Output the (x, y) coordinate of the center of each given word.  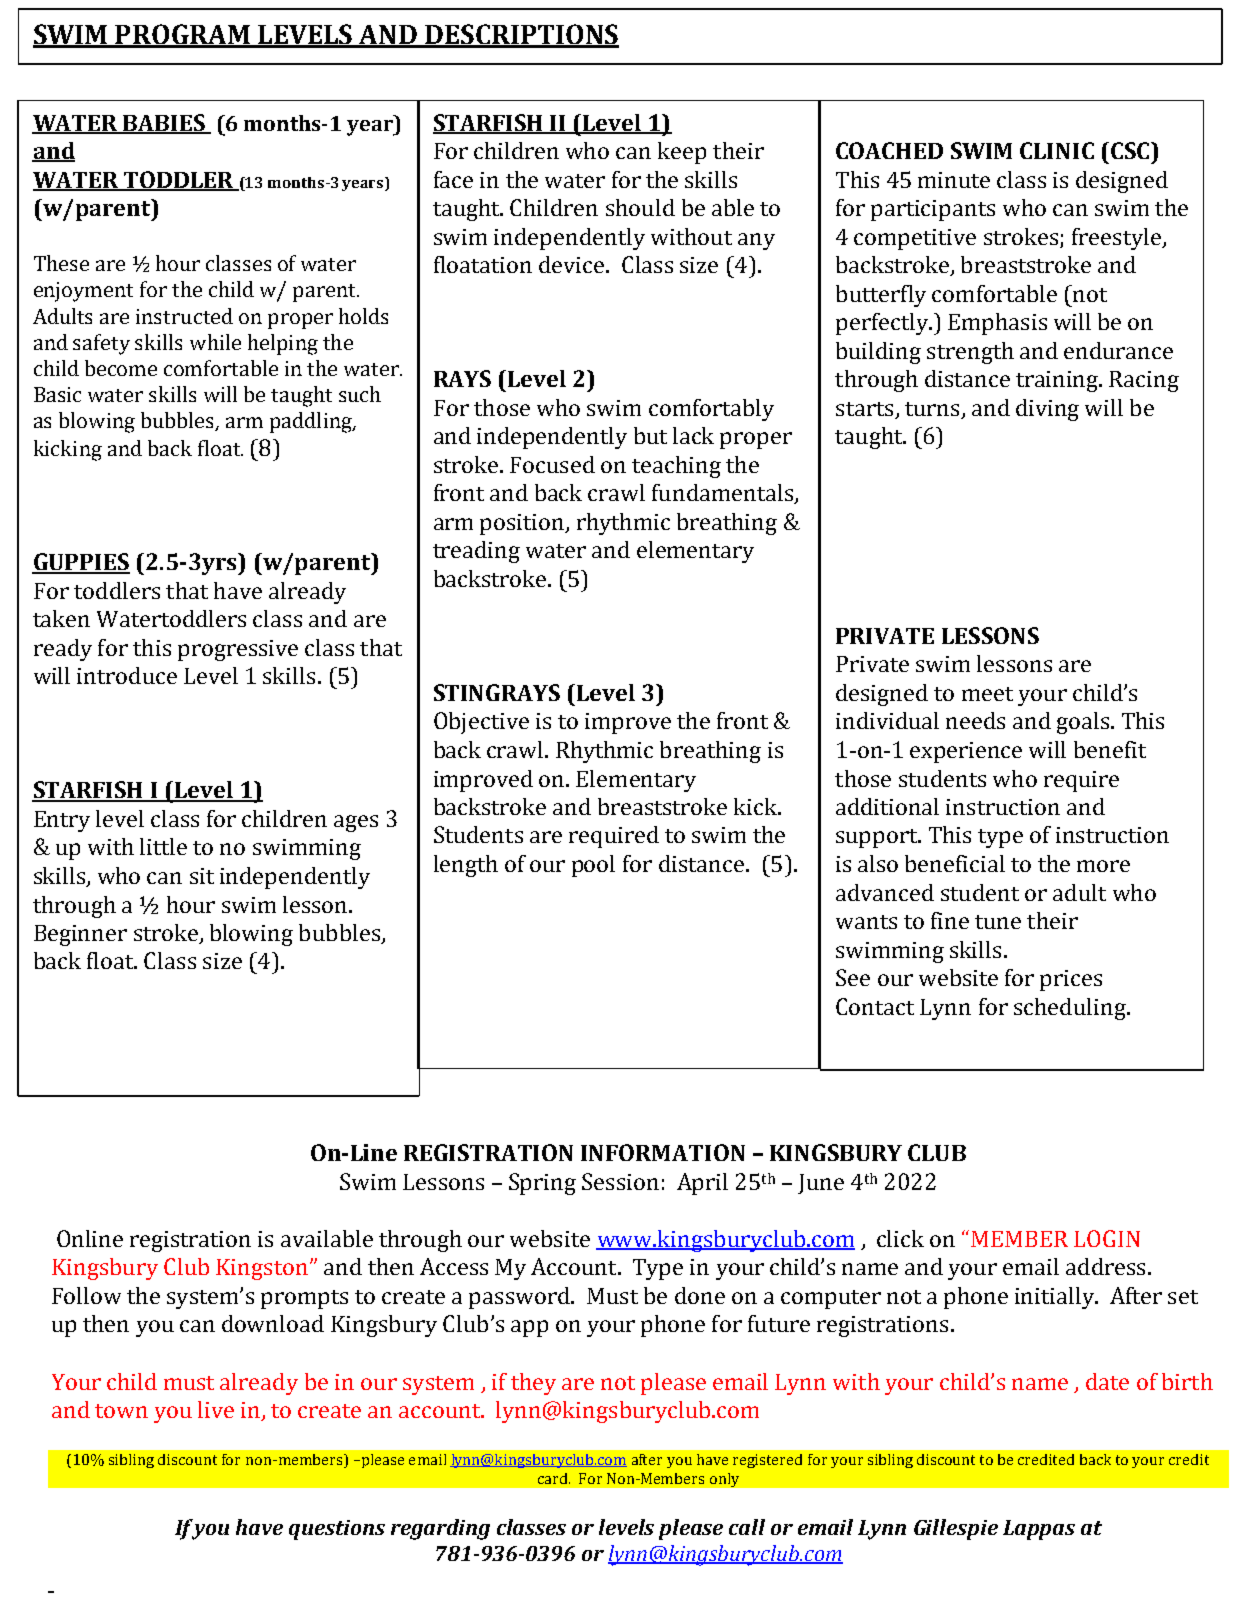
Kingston (262, 1269)
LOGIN (1107, 1238)
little (163, 846)
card (554, 1478)
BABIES (164, 123)
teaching (676, 467)
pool (593, 866)
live (216, 1409)
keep (682, 153)
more (1103, 866)
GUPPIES (81, 563)
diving (1047, 410)
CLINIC (1057, 150)
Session (620, 1181)
